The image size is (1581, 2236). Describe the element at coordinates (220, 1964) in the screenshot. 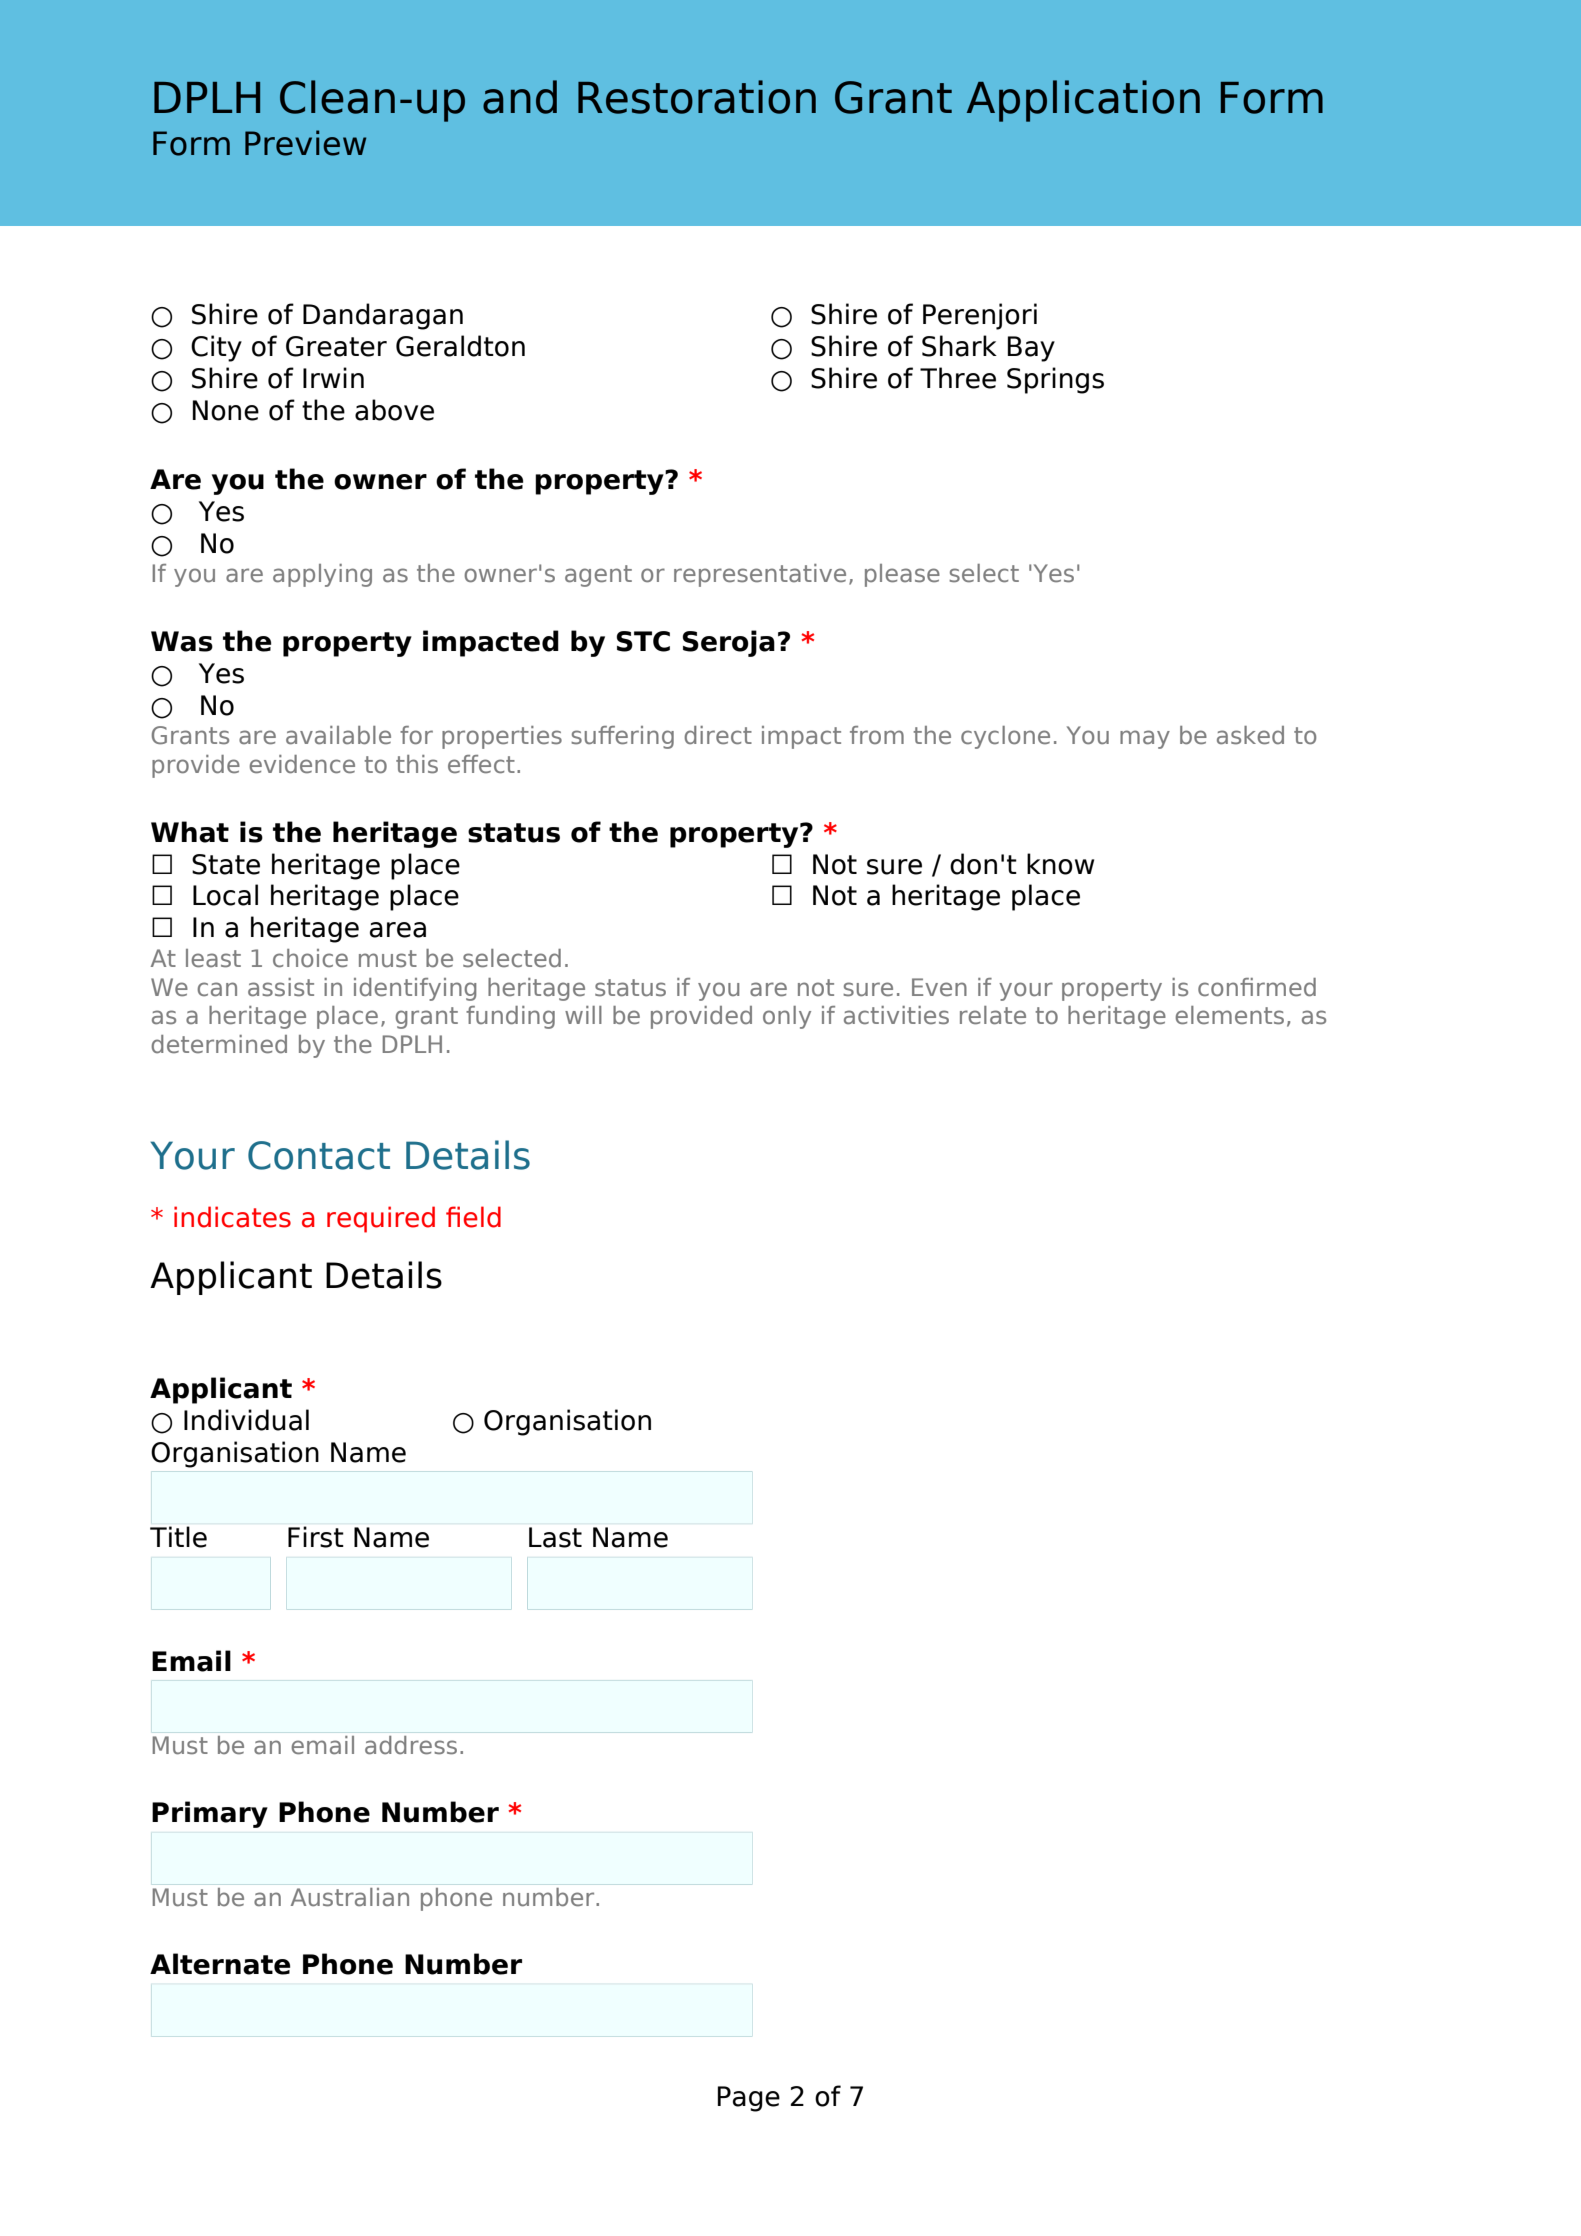

I see `Alternate` at that location.
